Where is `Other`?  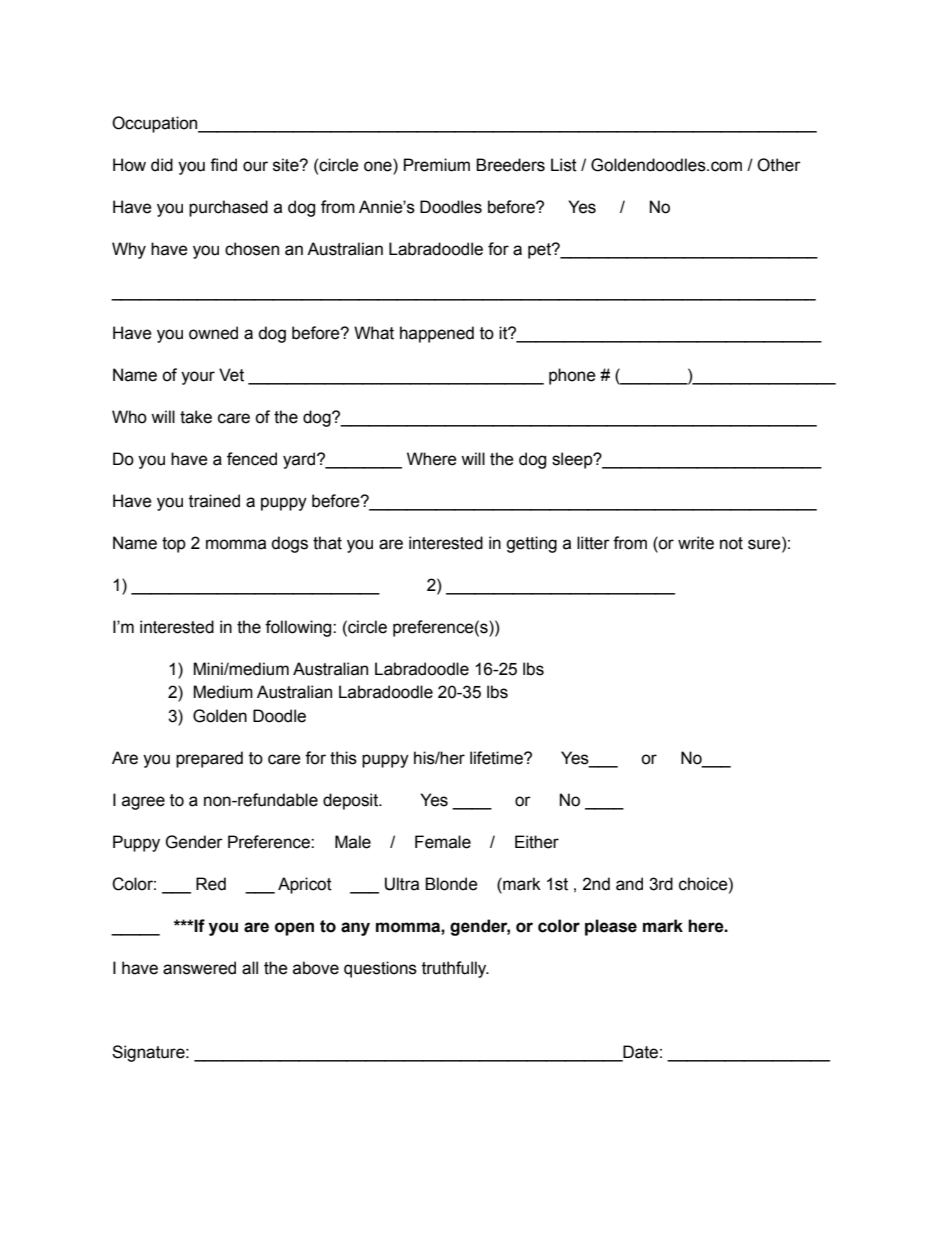
Other is located at coordinates (779, 165).
